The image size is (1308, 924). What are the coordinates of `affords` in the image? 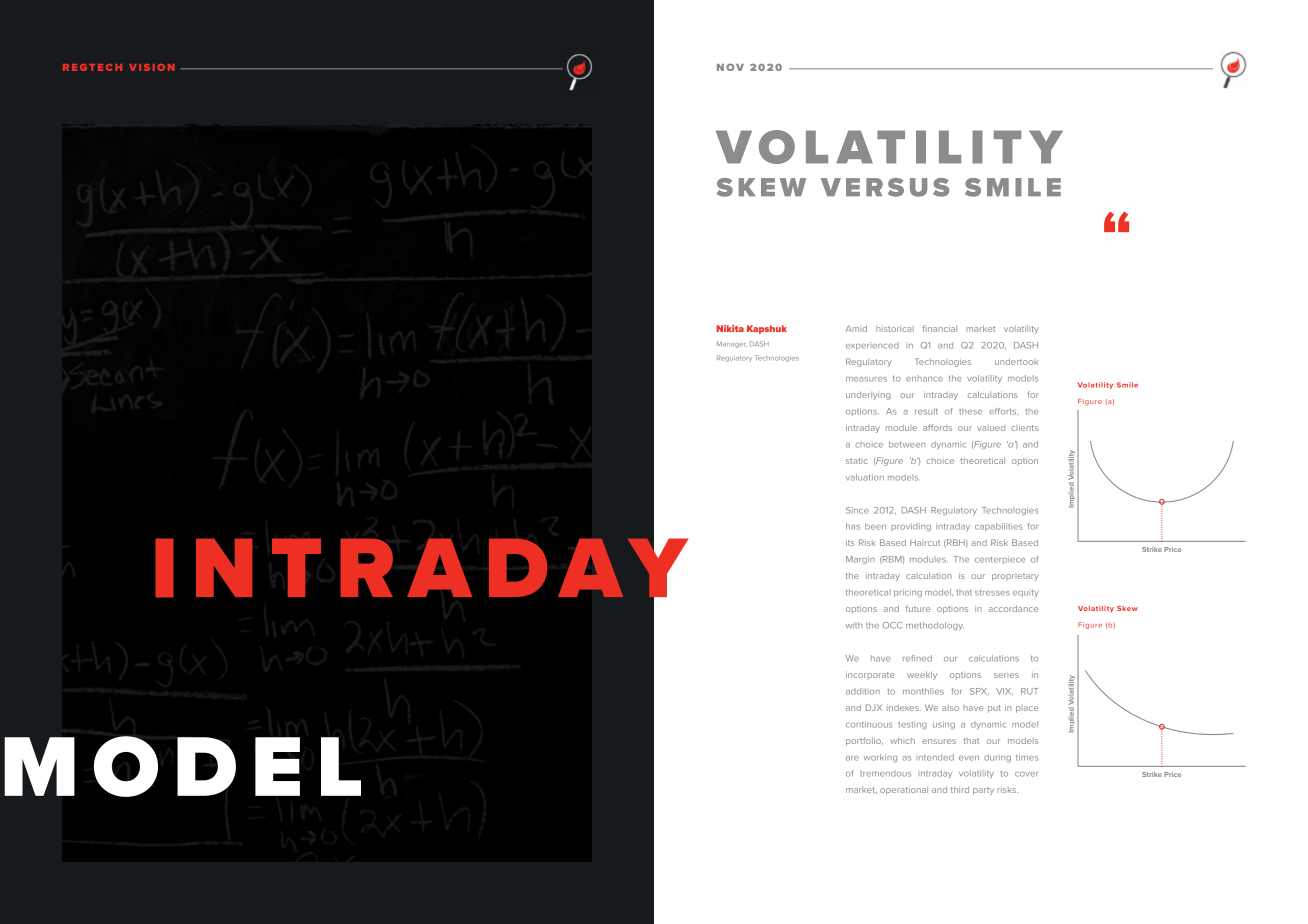 It's located at (937, 427).
